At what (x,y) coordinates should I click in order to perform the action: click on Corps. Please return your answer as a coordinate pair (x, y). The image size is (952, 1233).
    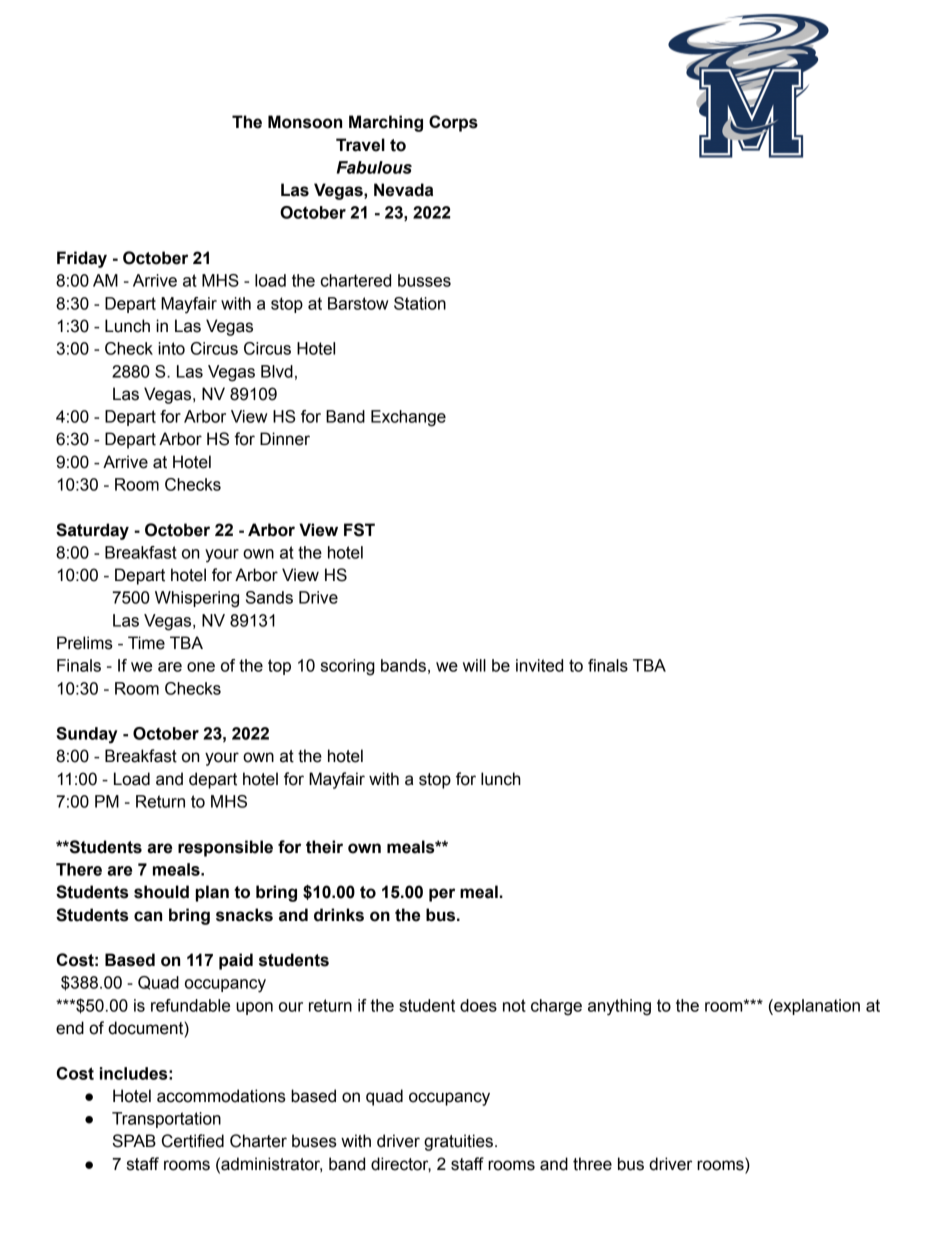
    Looking at the image, I should click on (453, 123).
